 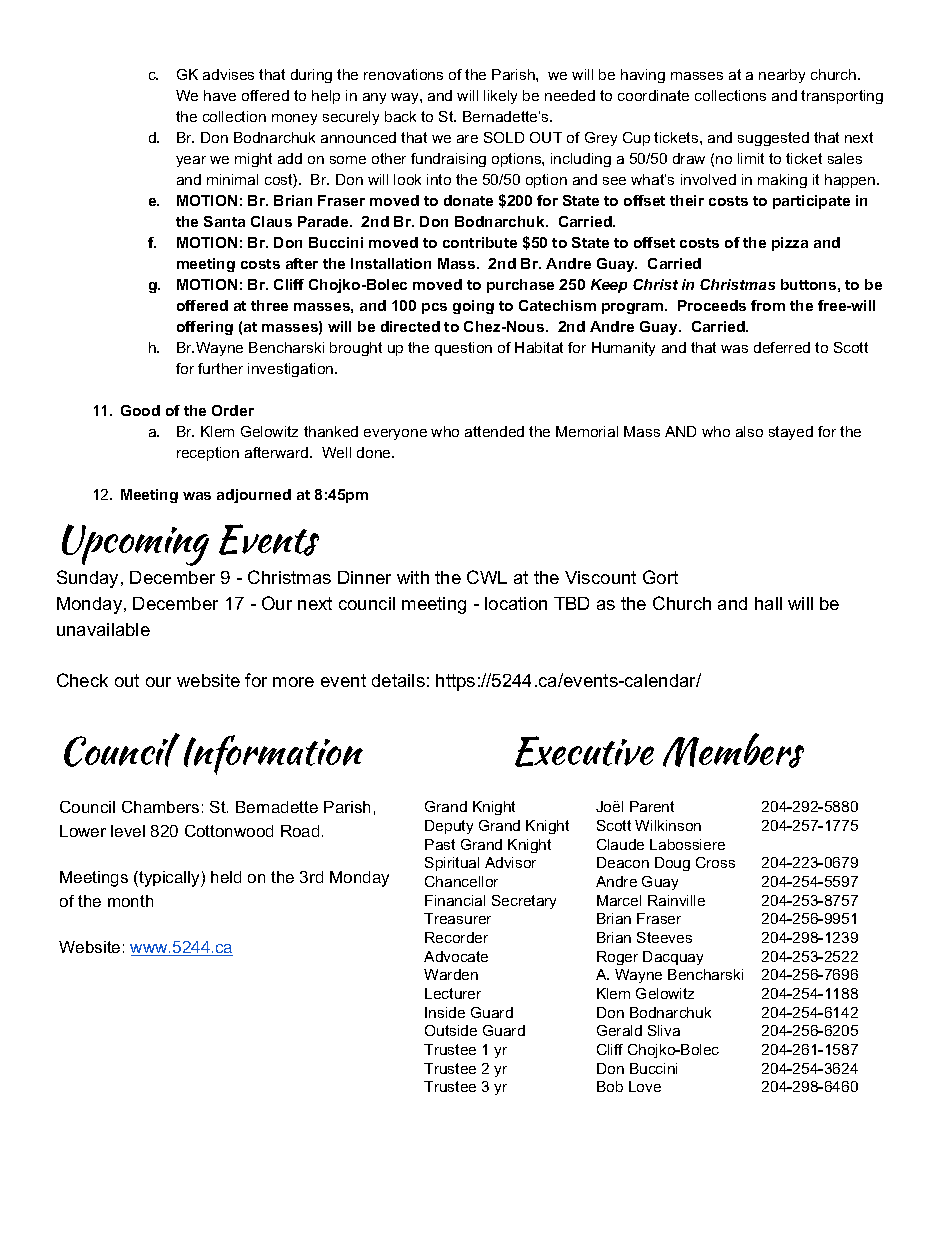 I want to click on hall, so click(x=768, y=603).
